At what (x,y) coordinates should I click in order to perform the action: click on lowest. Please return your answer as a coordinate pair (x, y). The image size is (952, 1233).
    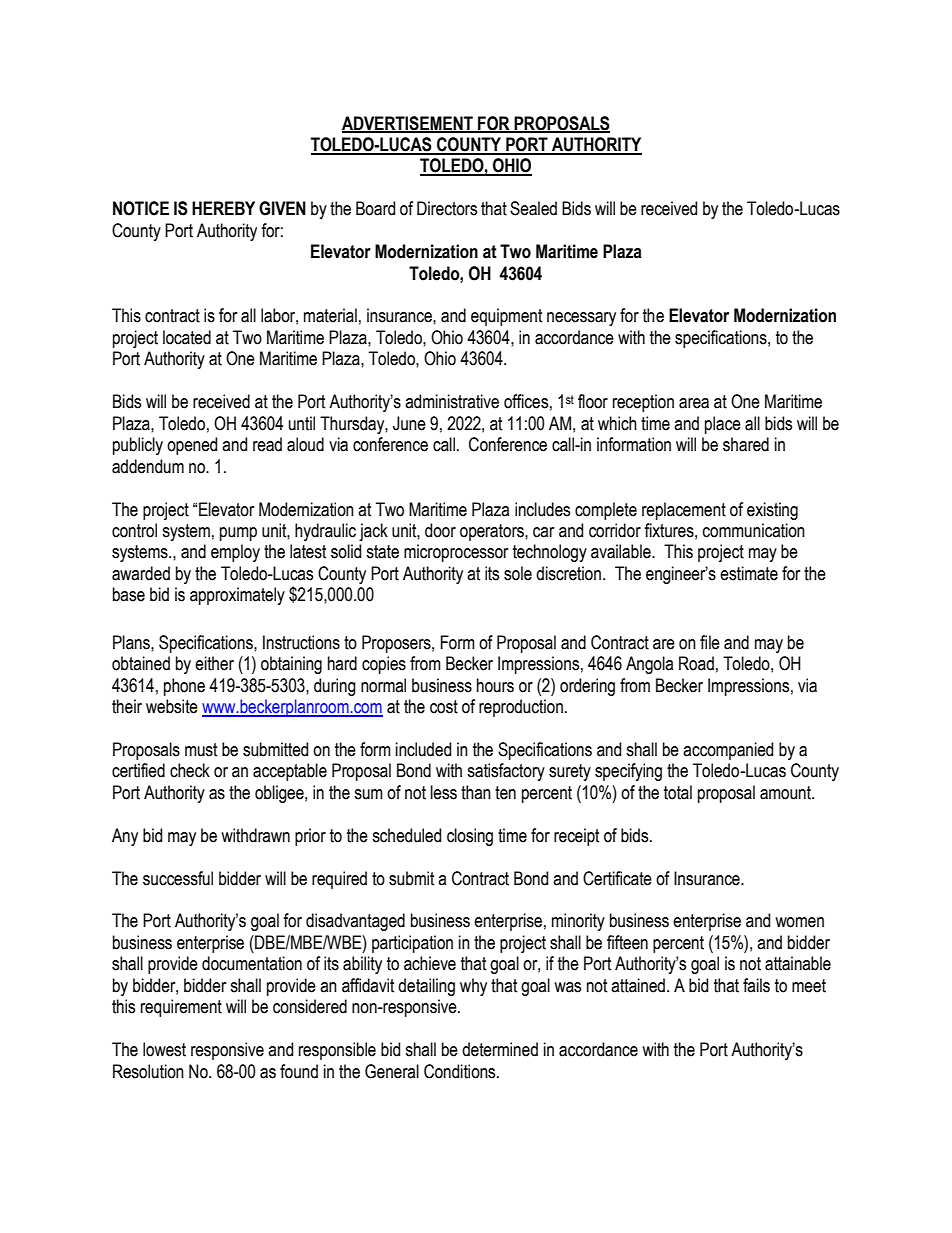
    Looking at the image, I should click on (164, 1049).
